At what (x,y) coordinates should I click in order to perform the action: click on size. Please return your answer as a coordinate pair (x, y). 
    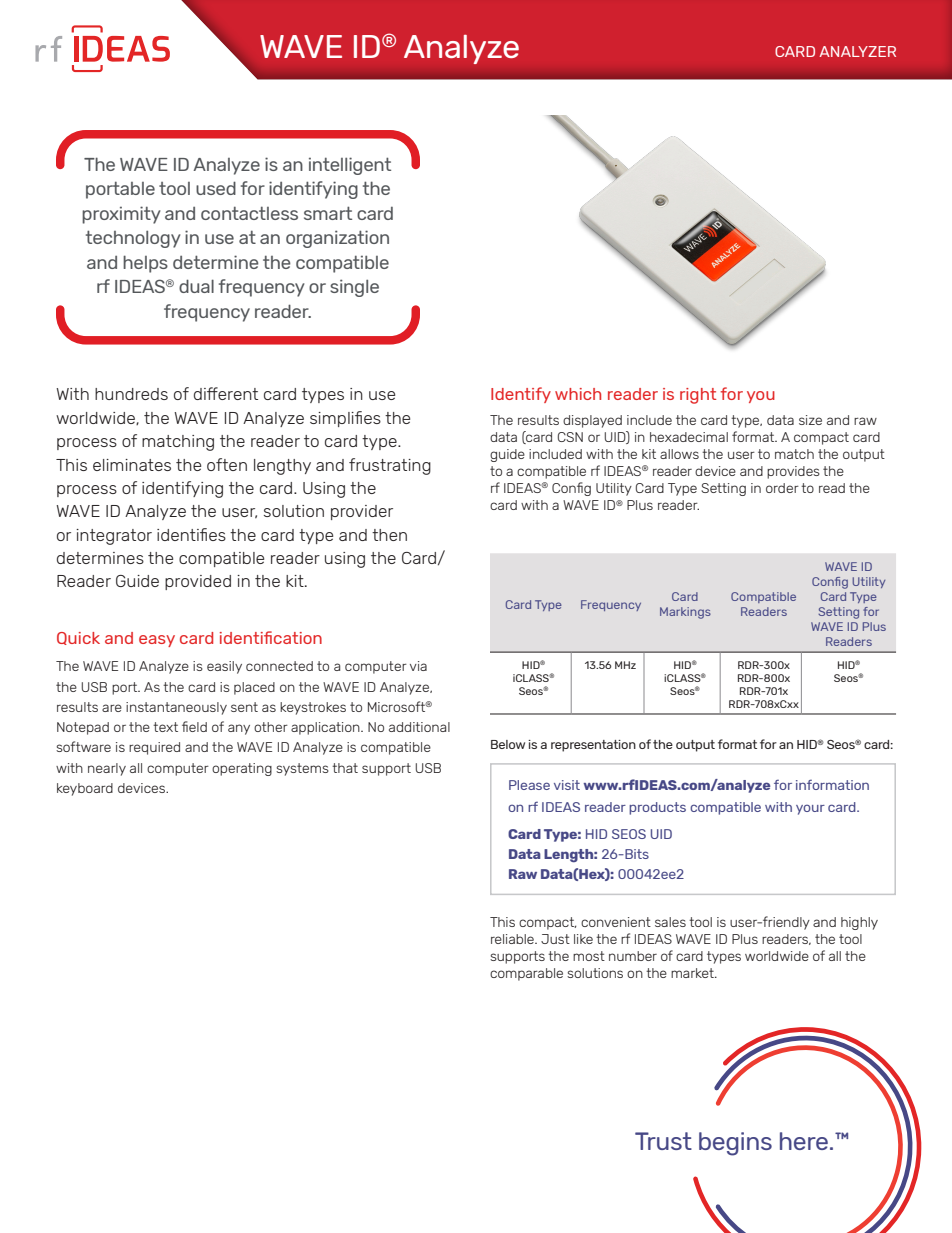
    Looking at the image, I should click on (810, 420).
